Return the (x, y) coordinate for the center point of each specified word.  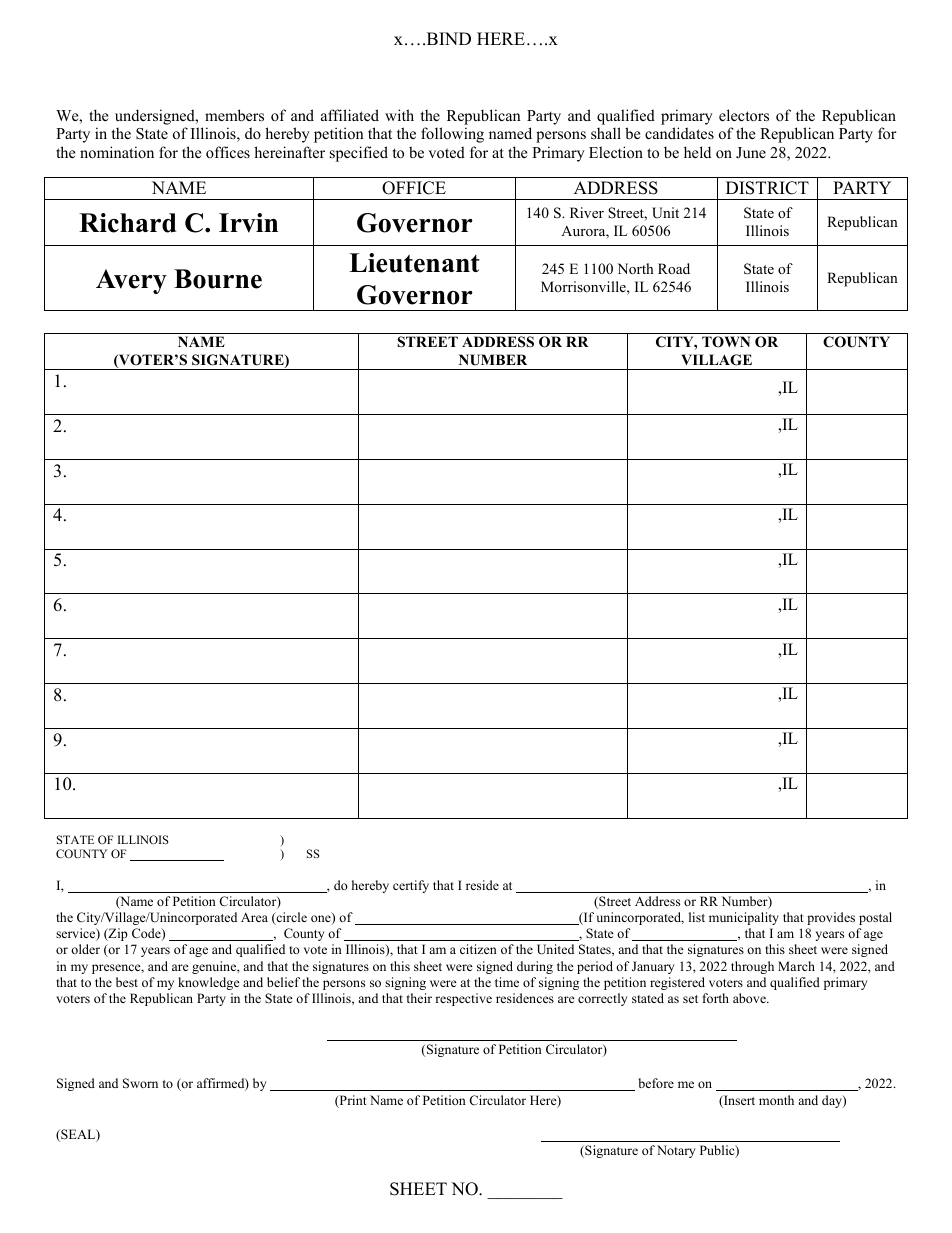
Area (254, 917)
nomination (117, 152)
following (452, 135)
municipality (744, 918)
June (751, 152)
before (656, 1083)
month (776, 1100)
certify (411, 886)
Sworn (140, 1083)
